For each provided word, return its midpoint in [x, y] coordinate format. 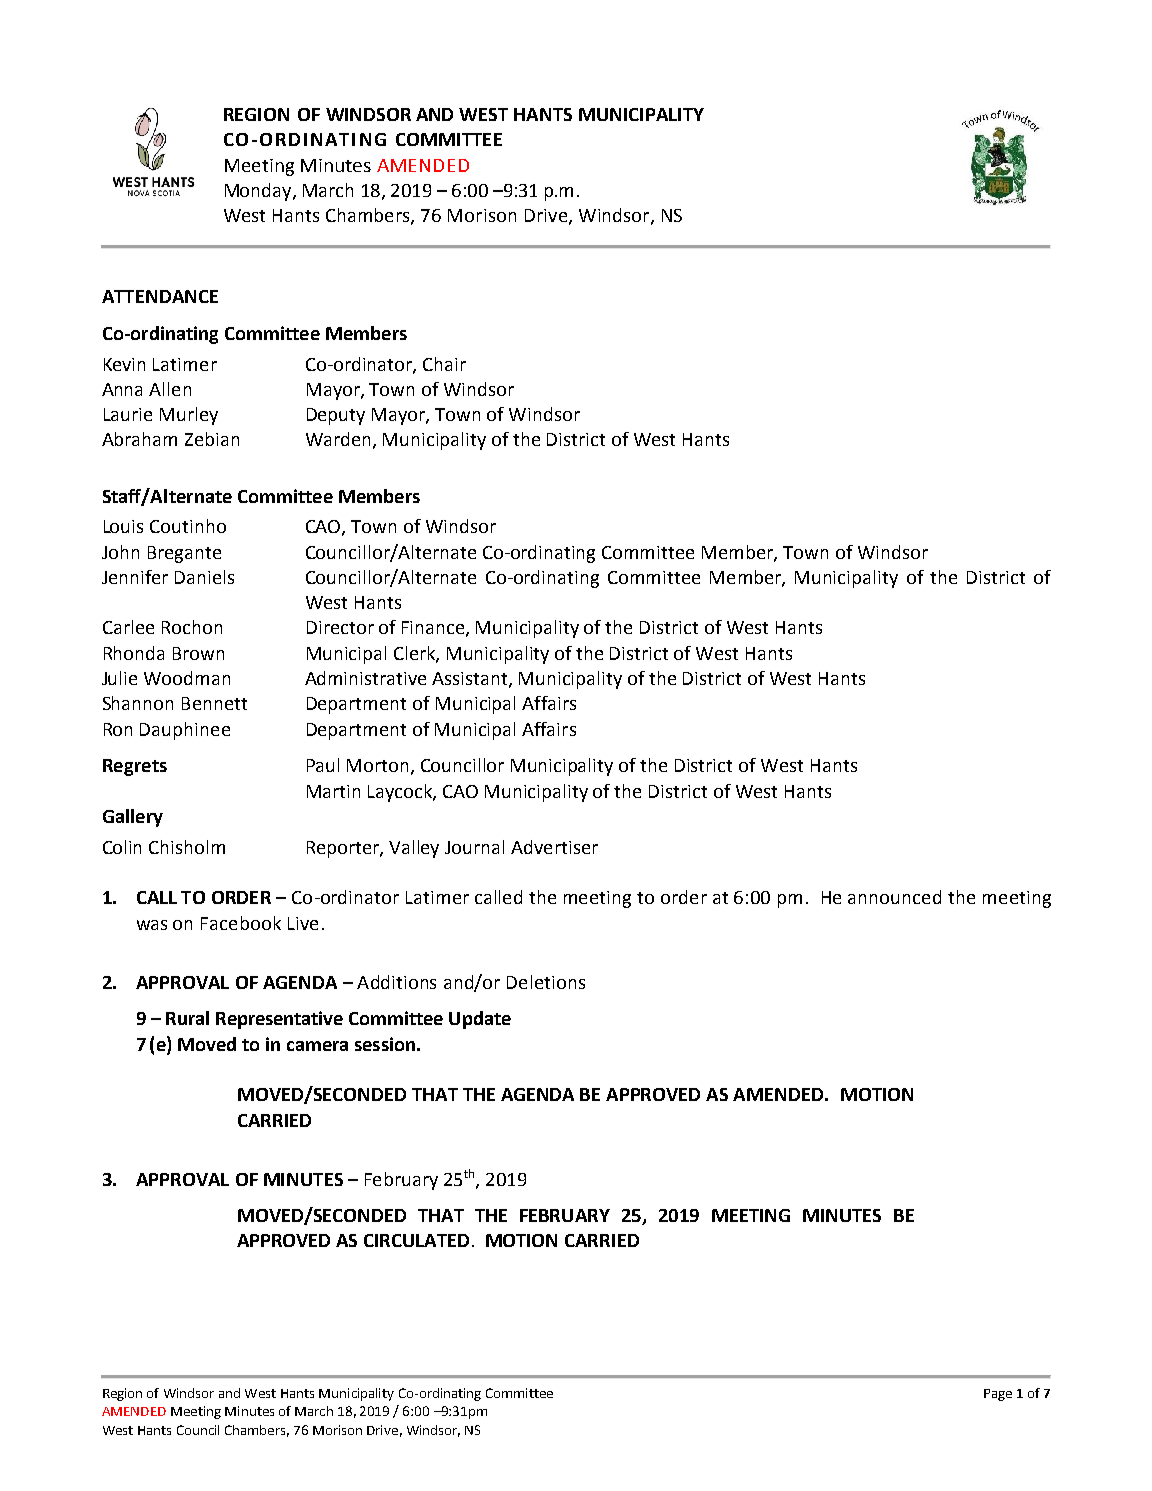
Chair [444, 364]
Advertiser [554, 847]
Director [340, 627]
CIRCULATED [416, 1240]
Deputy [336, 416]
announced [894, 897]
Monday [259, 192]
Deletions [546, 982]
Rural [187, 1018]
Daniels [204, 577]
